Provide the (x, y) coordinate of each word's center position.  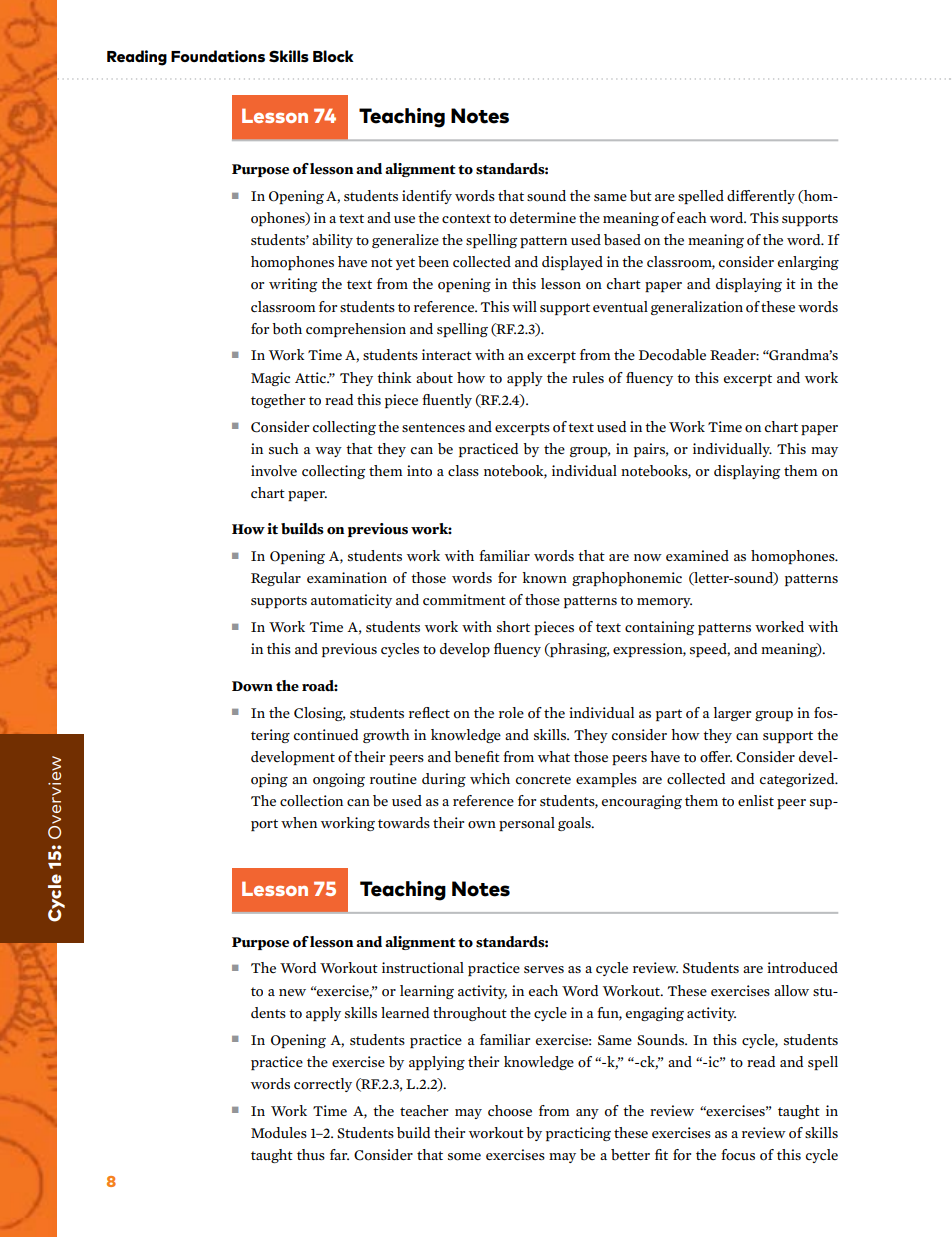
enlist (756, 800)
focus (738, 1155)
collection (311, 801)
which (490, 779)
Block (333, 56)
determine (543, 217)
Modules (279, 1133)
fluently (447, 401)
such (284, 448)
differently (761, 197)
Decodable (672, 355)
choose (510, 1111)
